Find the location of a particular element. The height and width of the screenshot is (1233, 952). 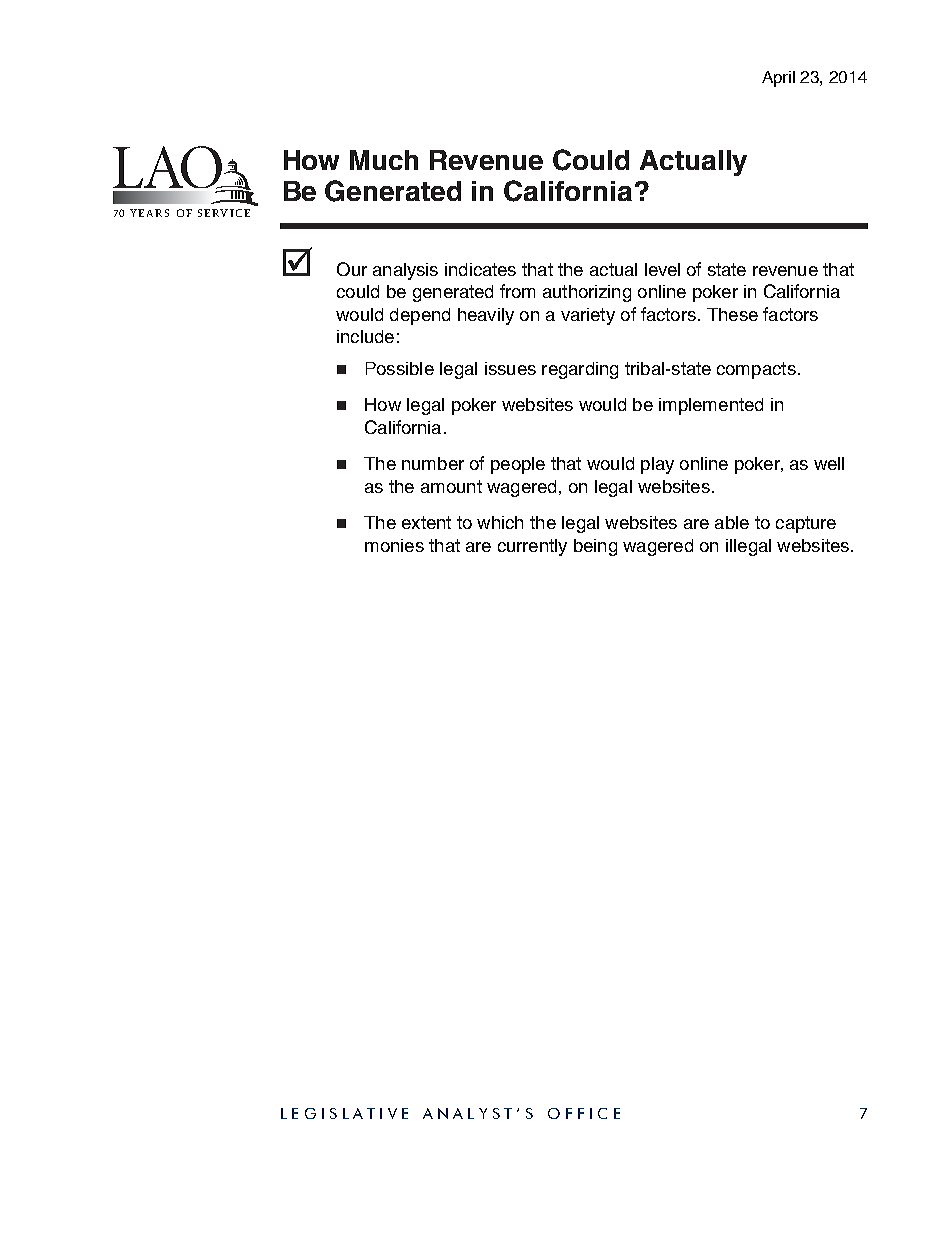

monies is located at coordinates (394, 545).
